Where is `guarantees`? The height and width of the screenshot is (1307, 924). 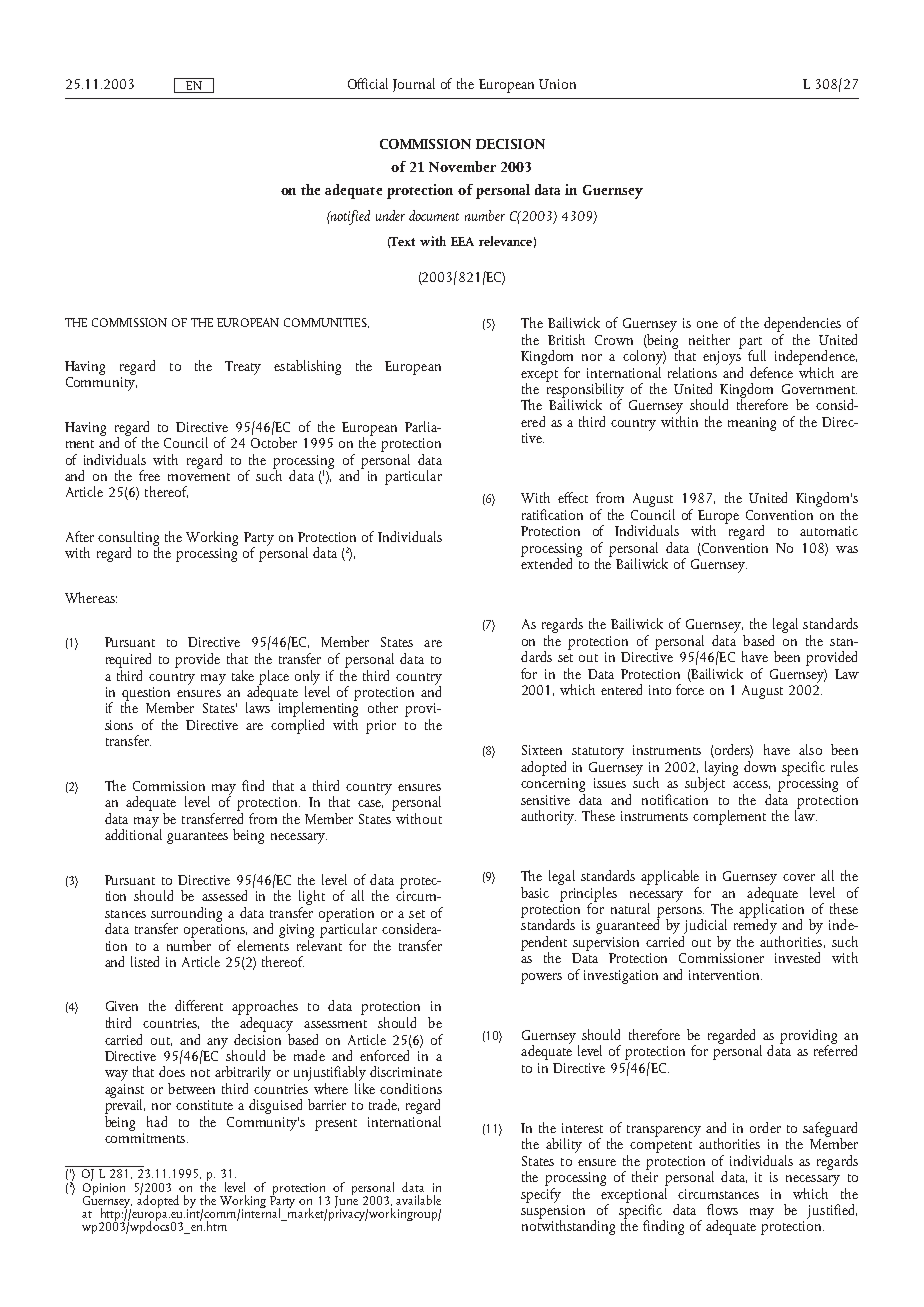
guarantees is located at coordinates (197, 838).
